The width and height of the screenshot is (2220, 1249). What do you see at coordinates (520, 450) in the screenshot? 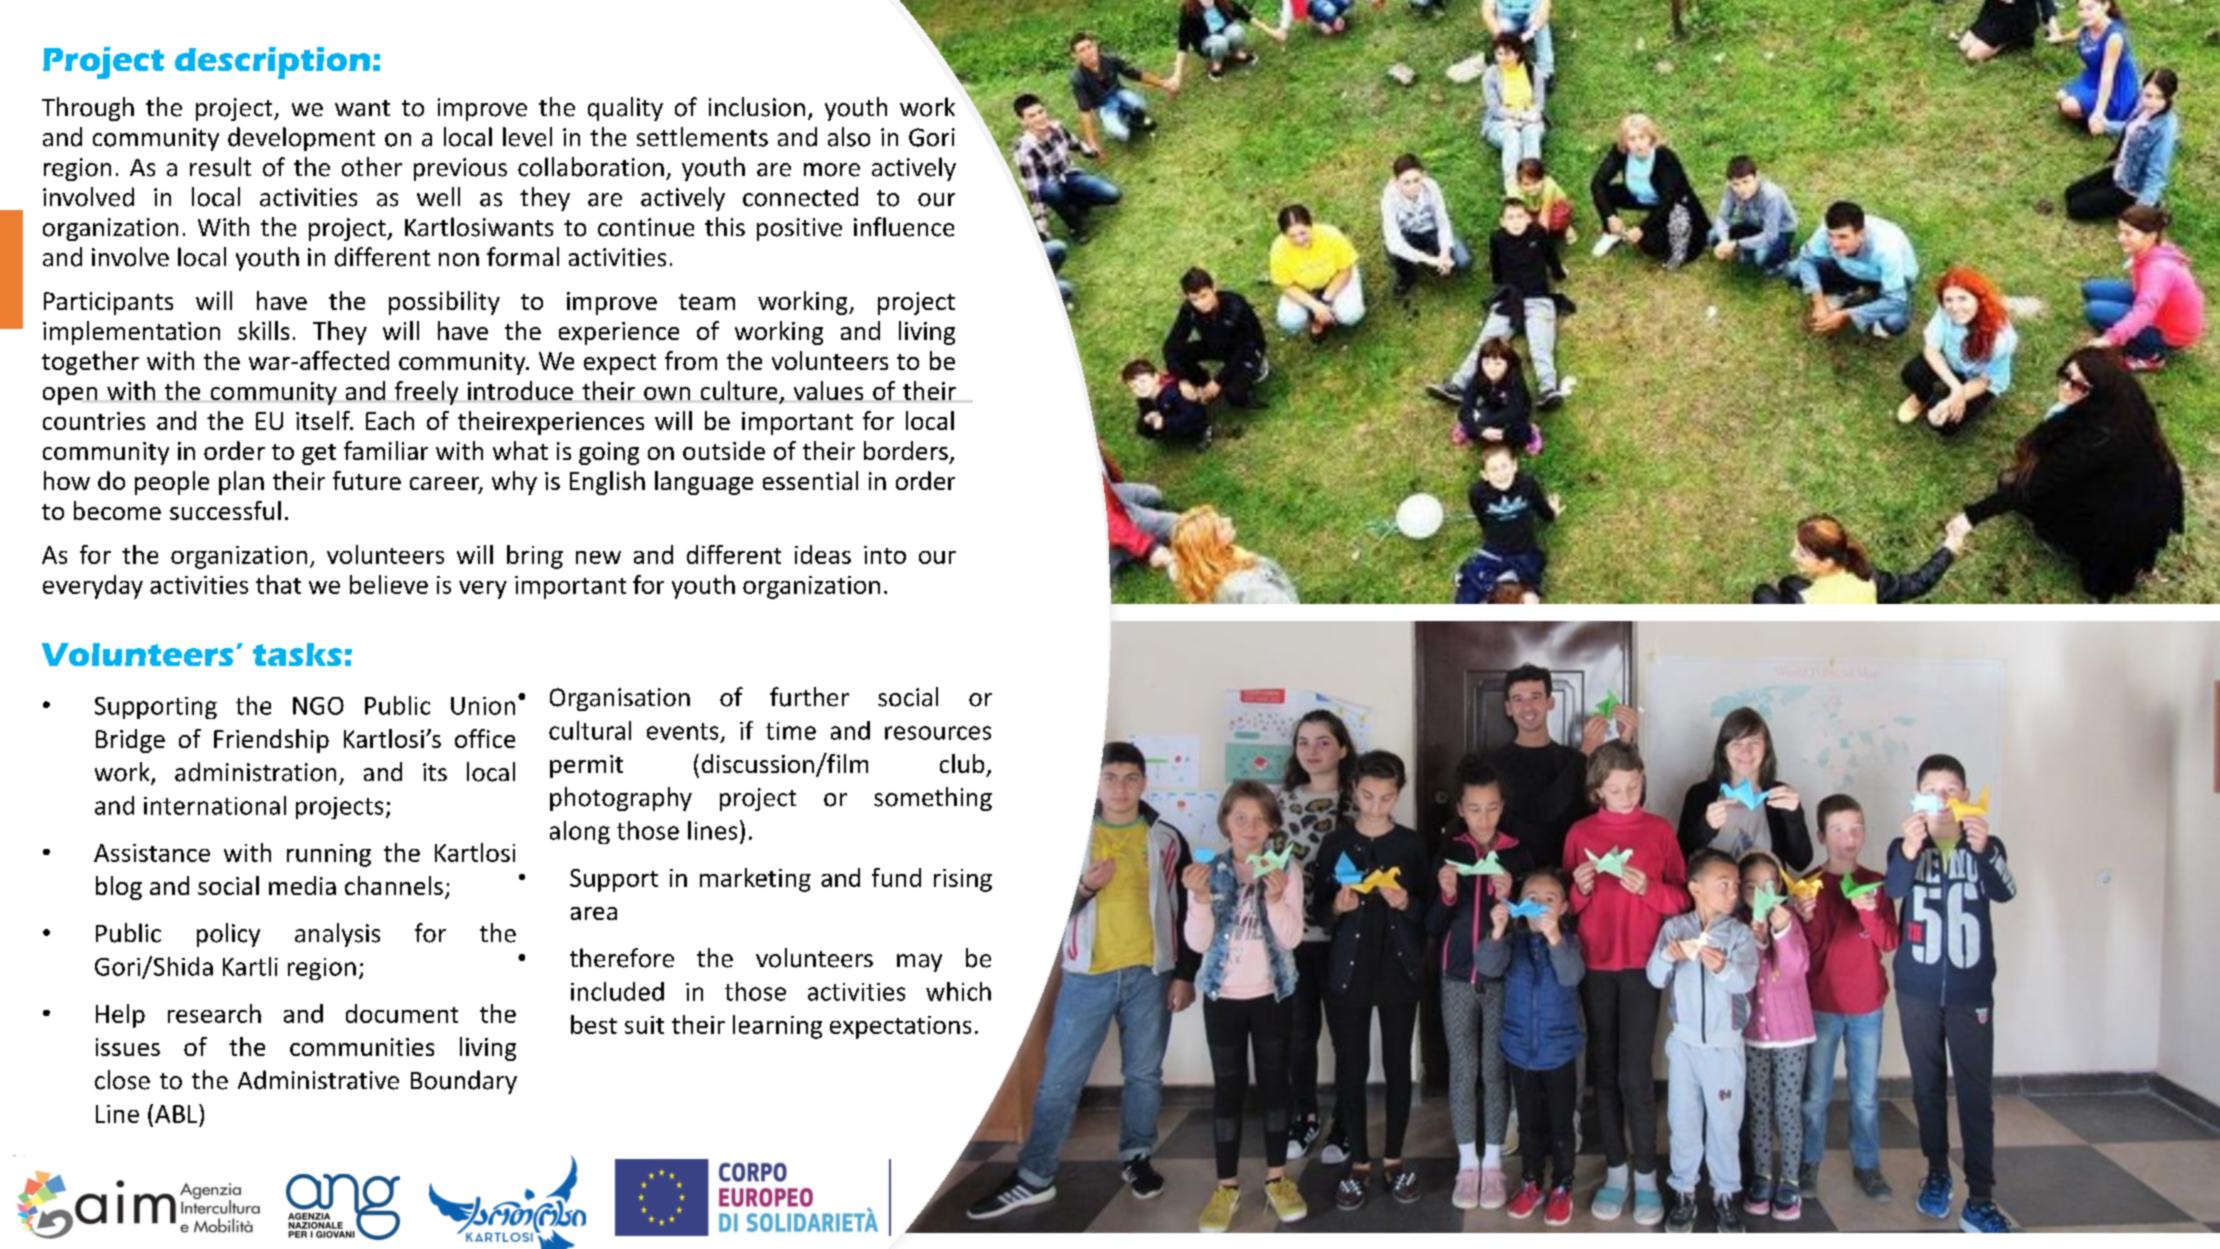
I see `what` at bounding box center [520, 450].
